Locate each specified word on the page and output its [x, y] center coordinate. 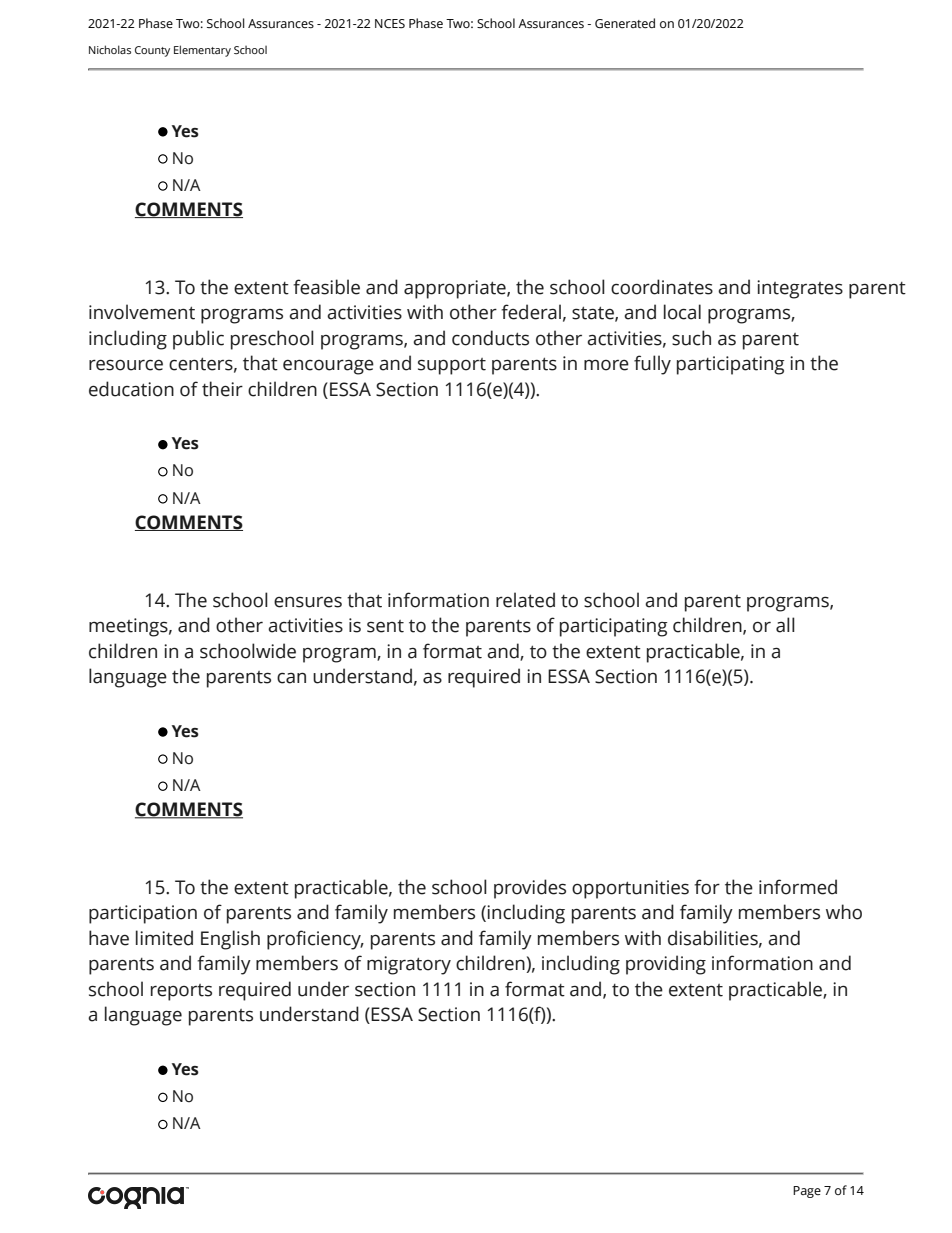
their [222, 389]
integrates [800, 289]
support [452, 366]
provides [530, 889]
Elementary [202, 51]
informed [798, 887]
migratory [409, 965]
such [691, 338]
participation [143, 914]
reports [181, 992]
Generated [625, 23]
